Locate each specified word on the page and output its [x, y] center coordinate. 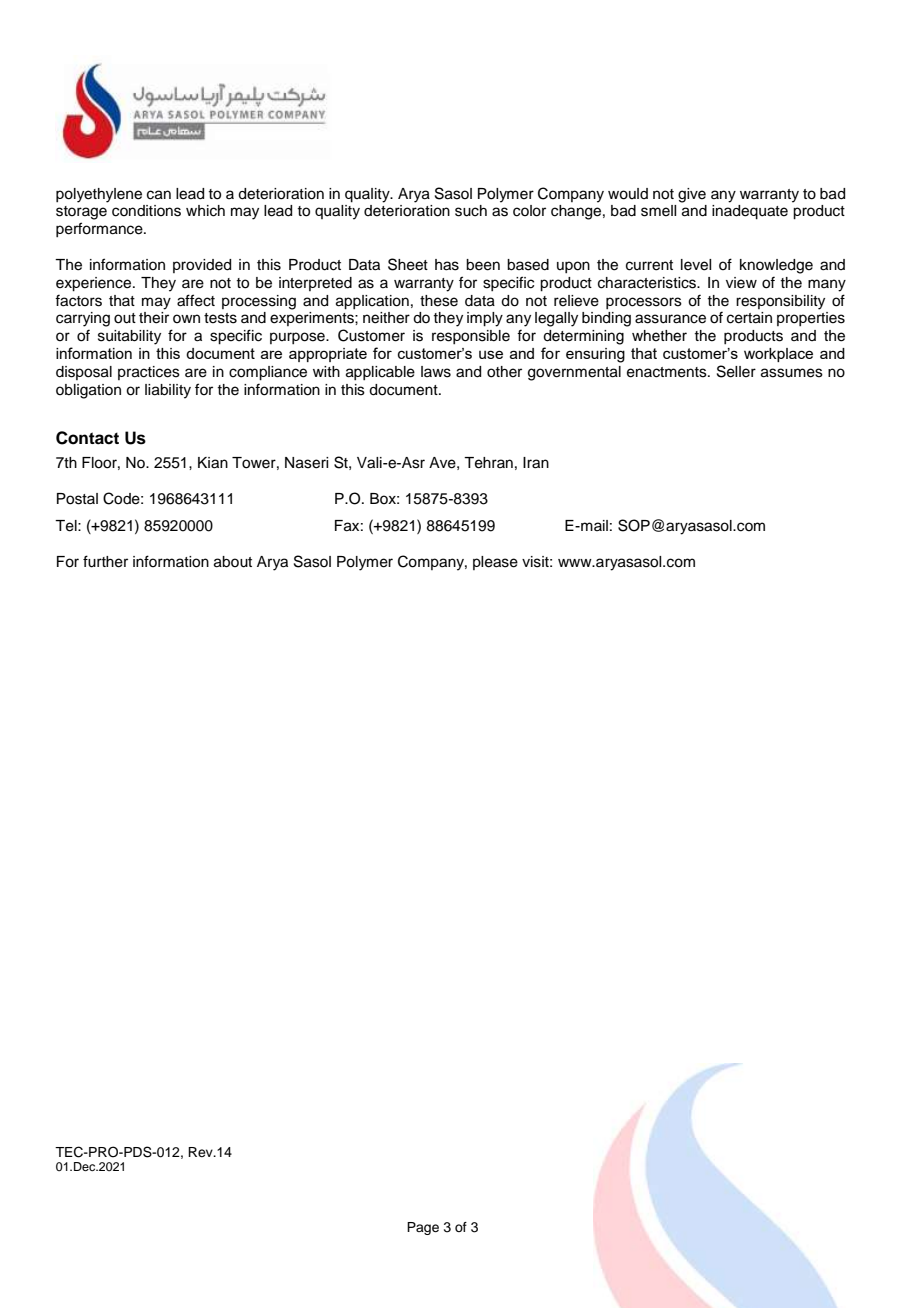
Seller [736, 371]
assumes [792, 373]
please [495, 563]
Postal [77, 499]
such [471, 211]
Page [423, 1228]
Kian [213, 463]
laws [436, 372]
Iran [536, 463]
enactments [668, 372]
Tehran [488, 463]
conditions [146, 211]
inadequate [750, 212]
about [233, 562]
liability [168, 391]
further [105, 561]
